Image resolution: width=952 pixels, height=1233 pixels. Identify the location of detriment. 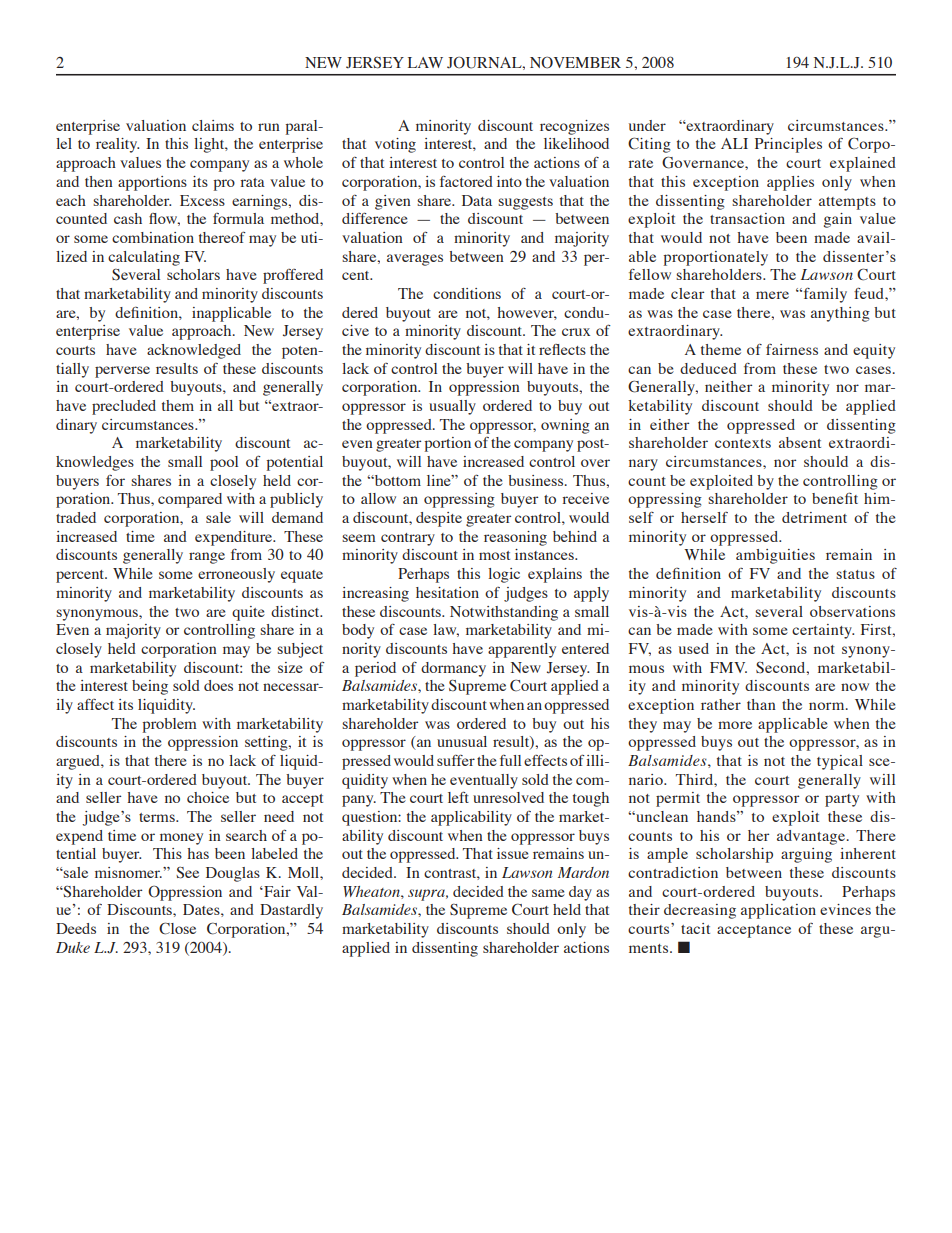
(814, 517).
